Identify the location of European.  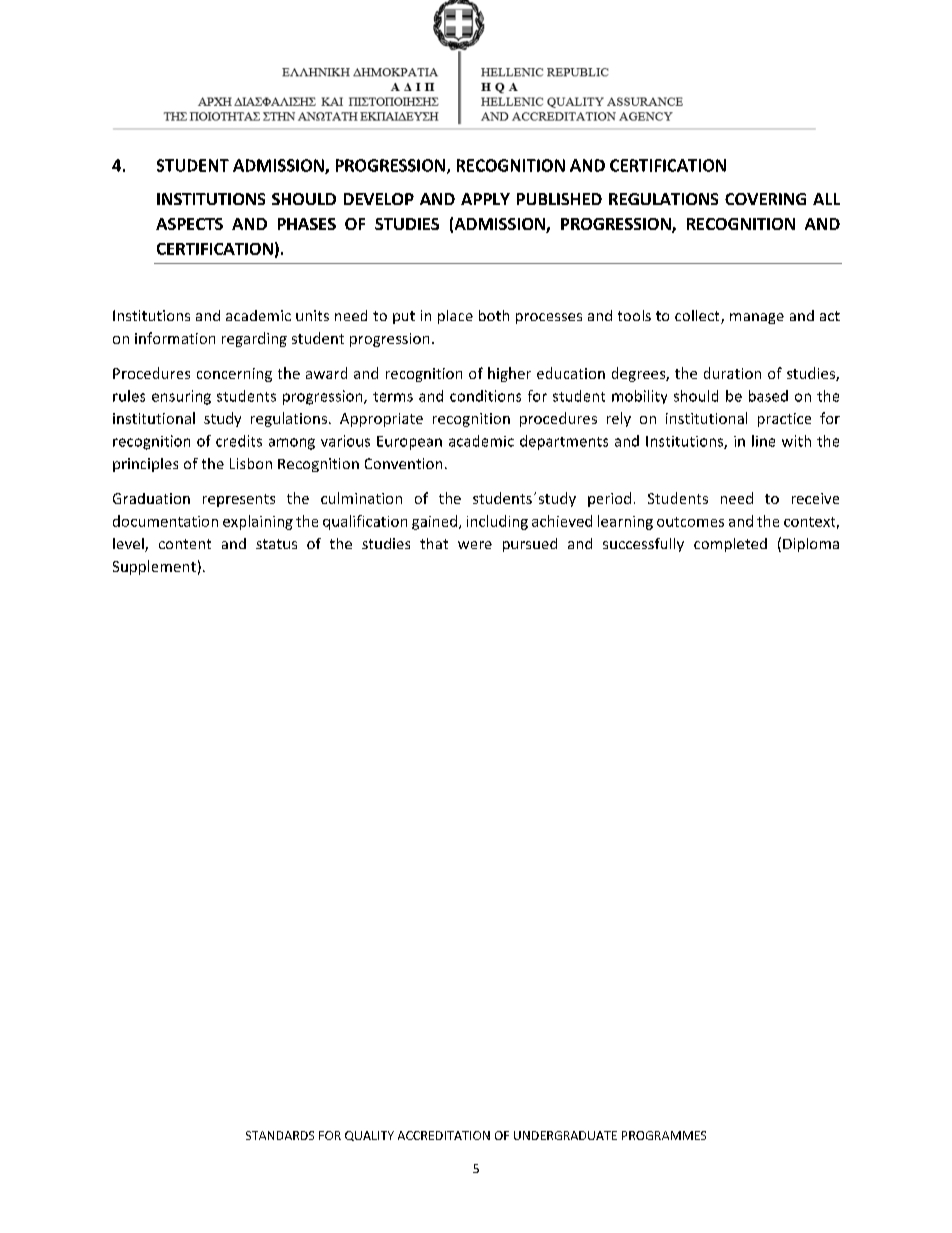
(409, 443).
